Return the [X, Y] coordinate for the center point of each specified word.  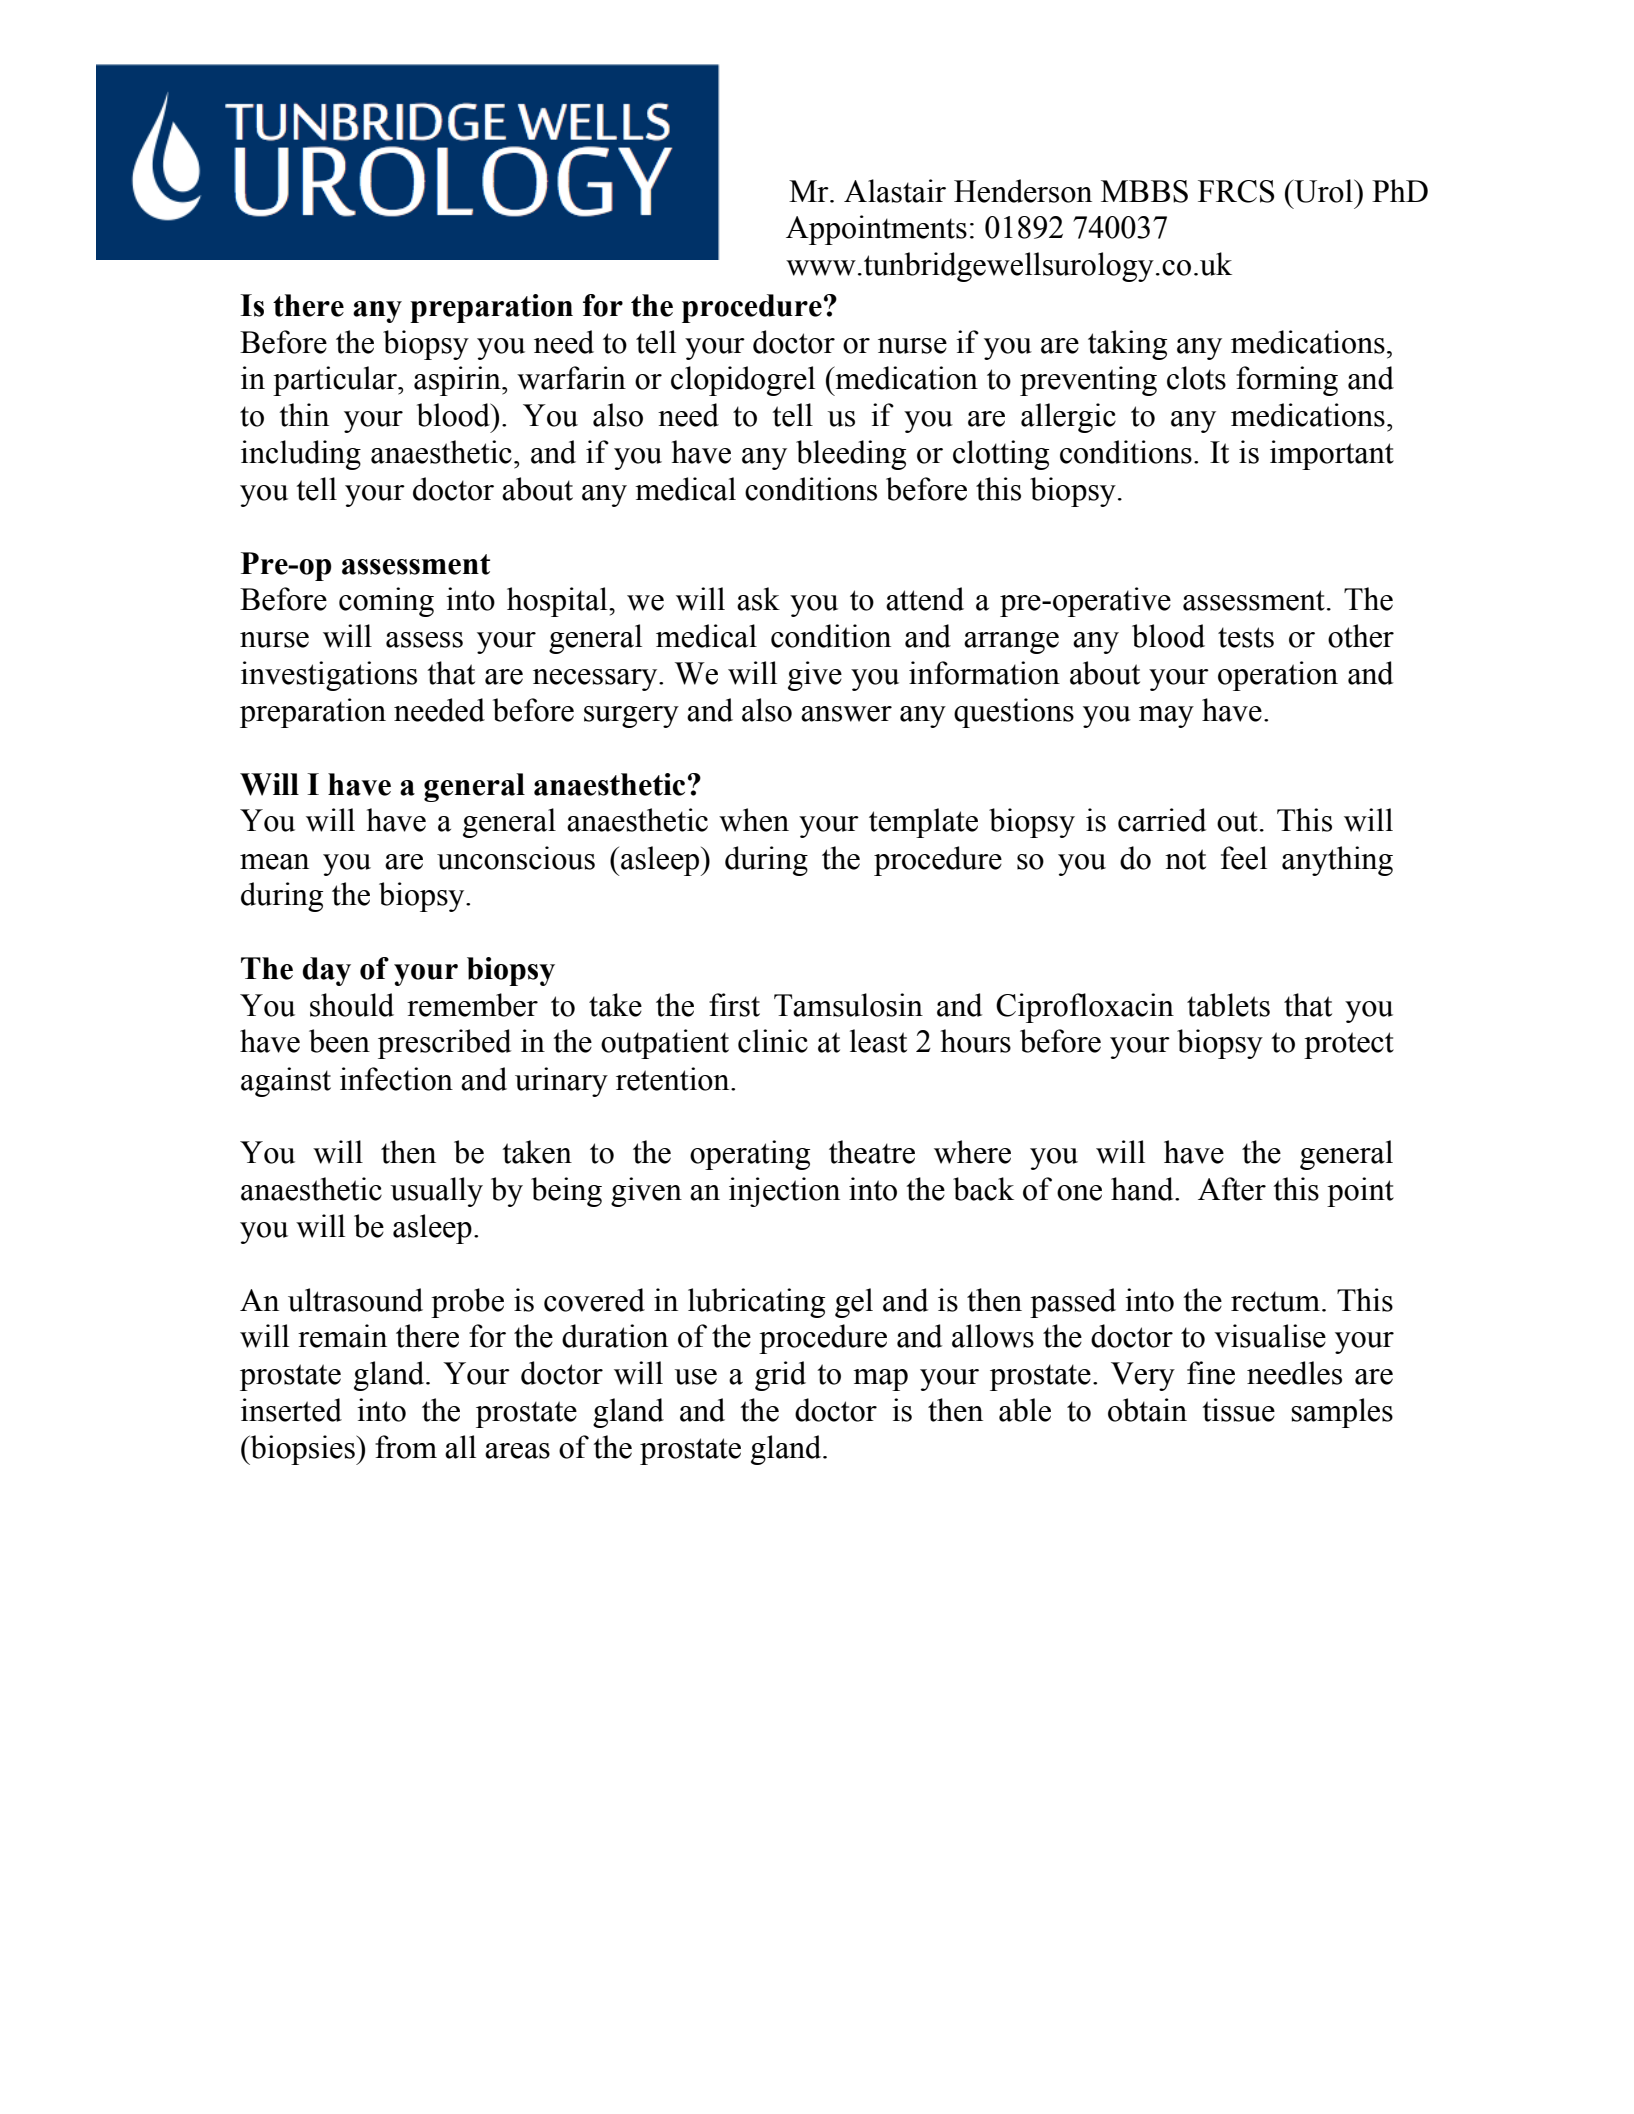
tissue [1238, 1410]
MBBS [1144, 191]
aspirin [458, 381]
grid [780, 1376]
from [406, 1447]
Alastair [895, 191]
